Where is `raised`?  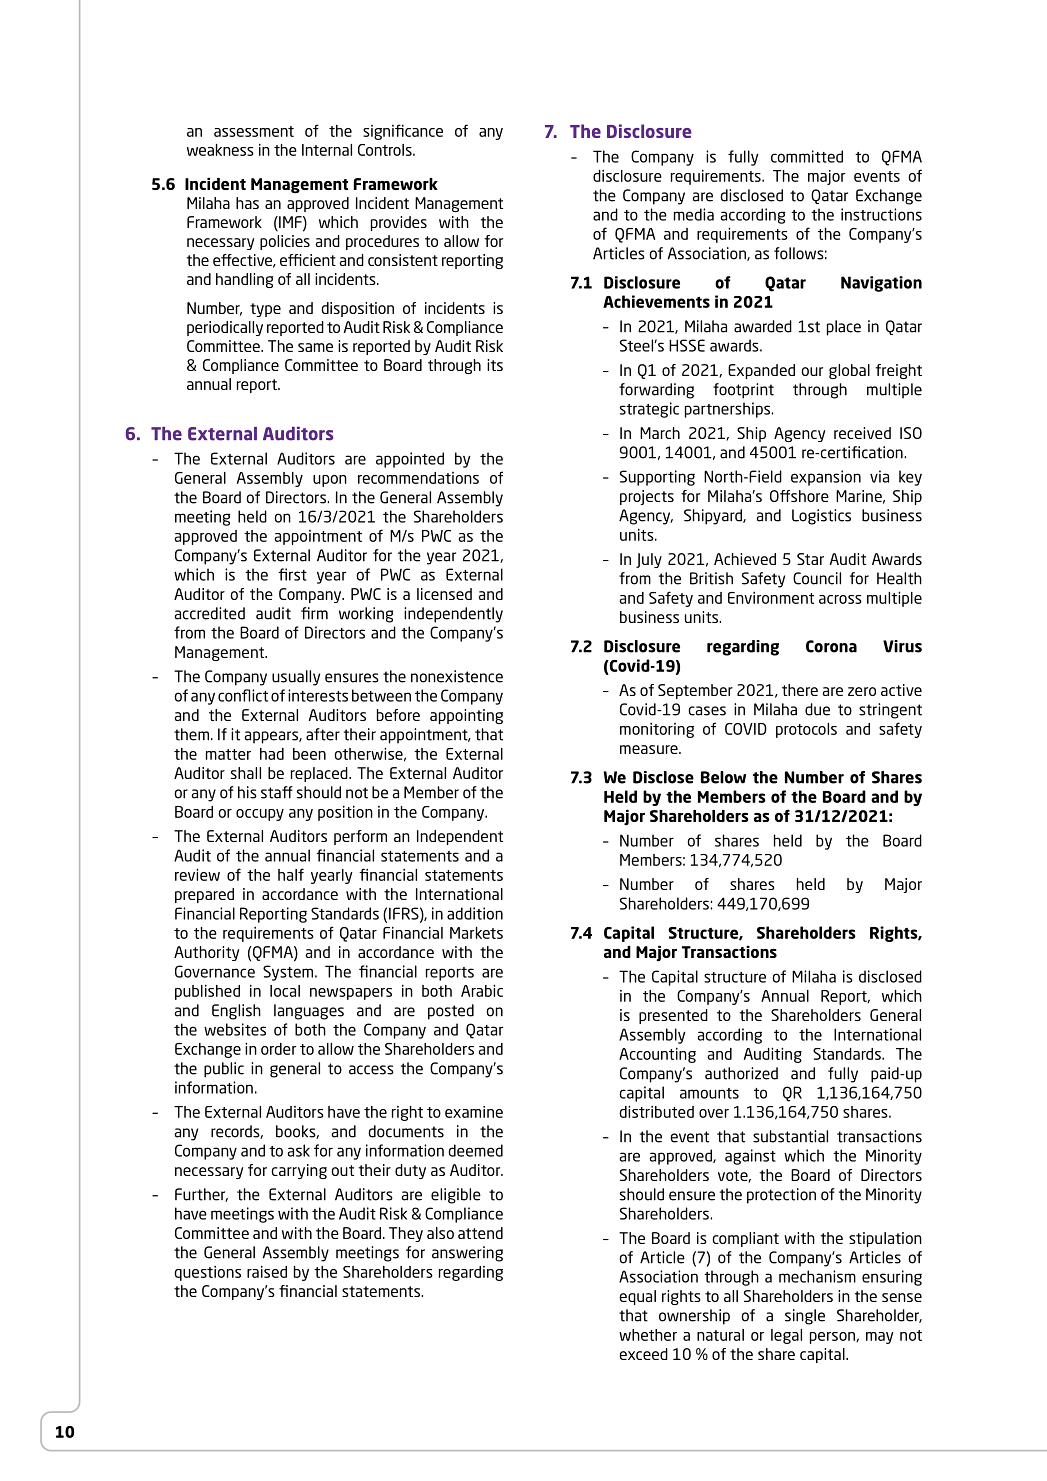
raised is located at coordinates (267, 1271).
